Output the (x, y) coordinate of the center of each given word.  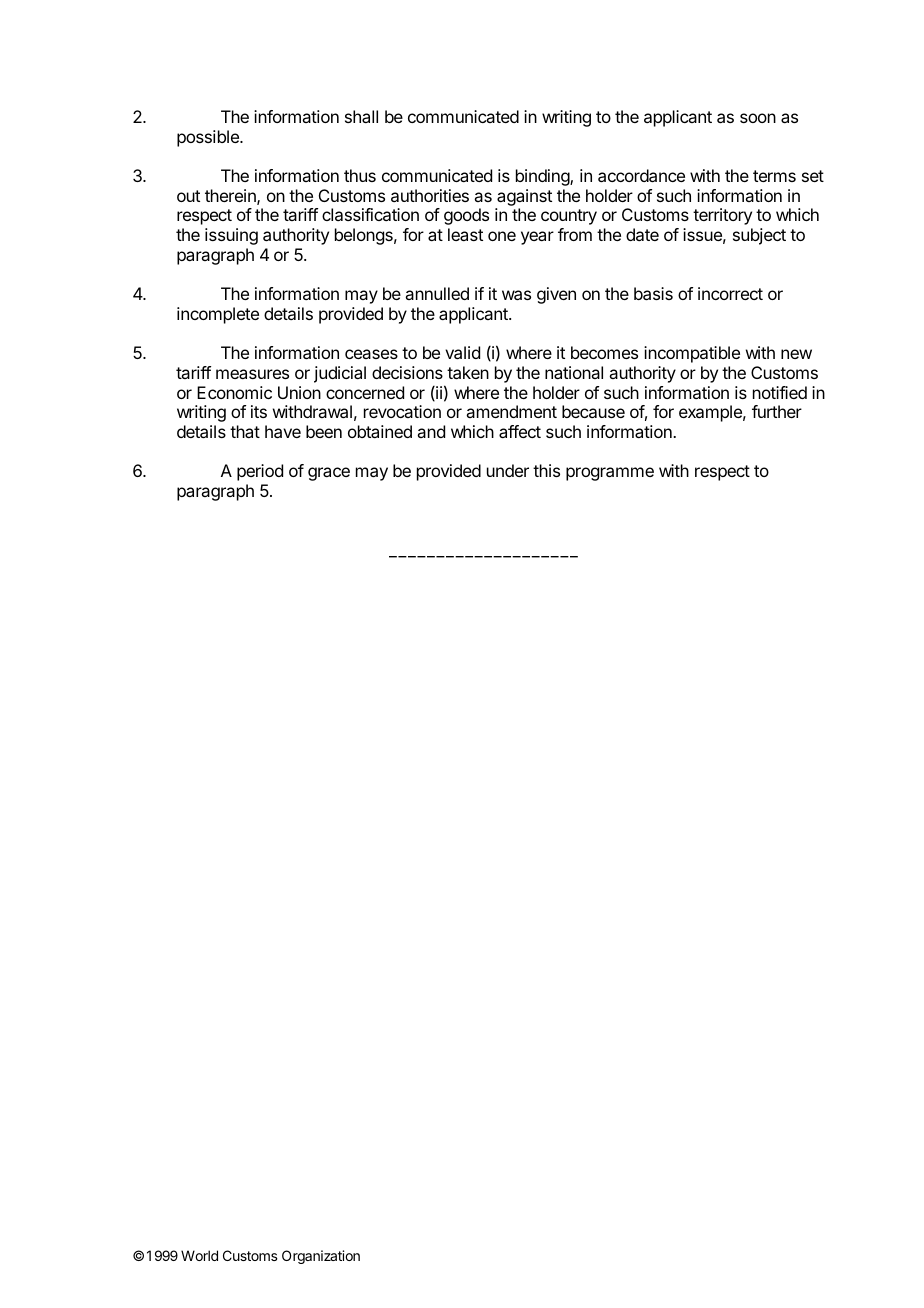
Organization (321, 1257)
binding (543, 177)
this (546, 470)
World (199, 1255)
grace (329, 474)
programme (610, 474)
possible (209, 138)
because (593, 411)
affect (520, 431)
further (777, 411)
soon (758, 118)
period (260, 472)
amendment (511, 411)
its (259, 411)
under (508, 470)
